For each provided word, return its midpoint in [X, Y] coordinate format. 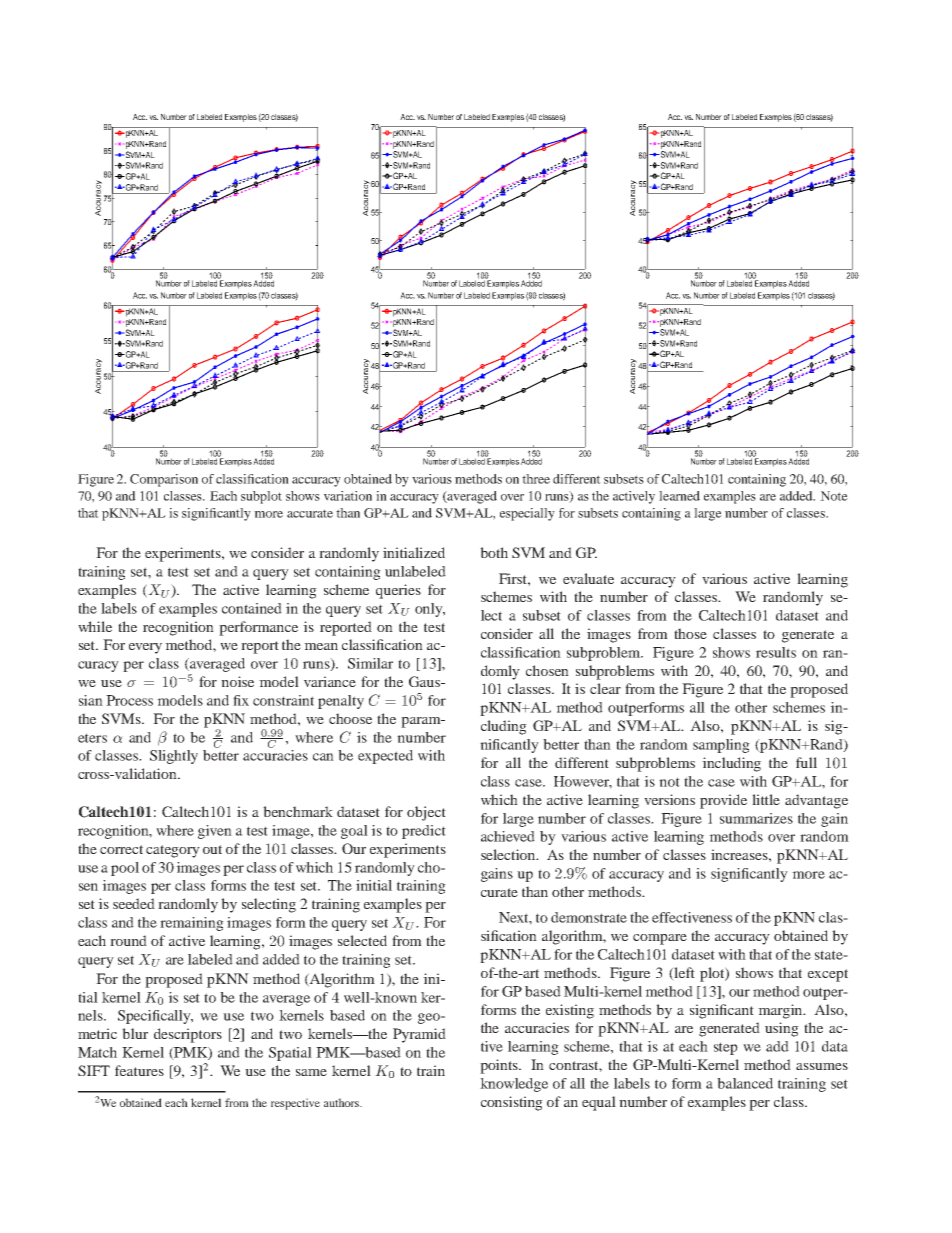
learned [679, 496]
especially [527, 514]
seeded [134, 903]
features [139, 1070]
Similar [370, 663]
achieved [508, 836]
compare [660, 939]
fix [241, 700]
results [776, 652]
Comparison [164, 480]
